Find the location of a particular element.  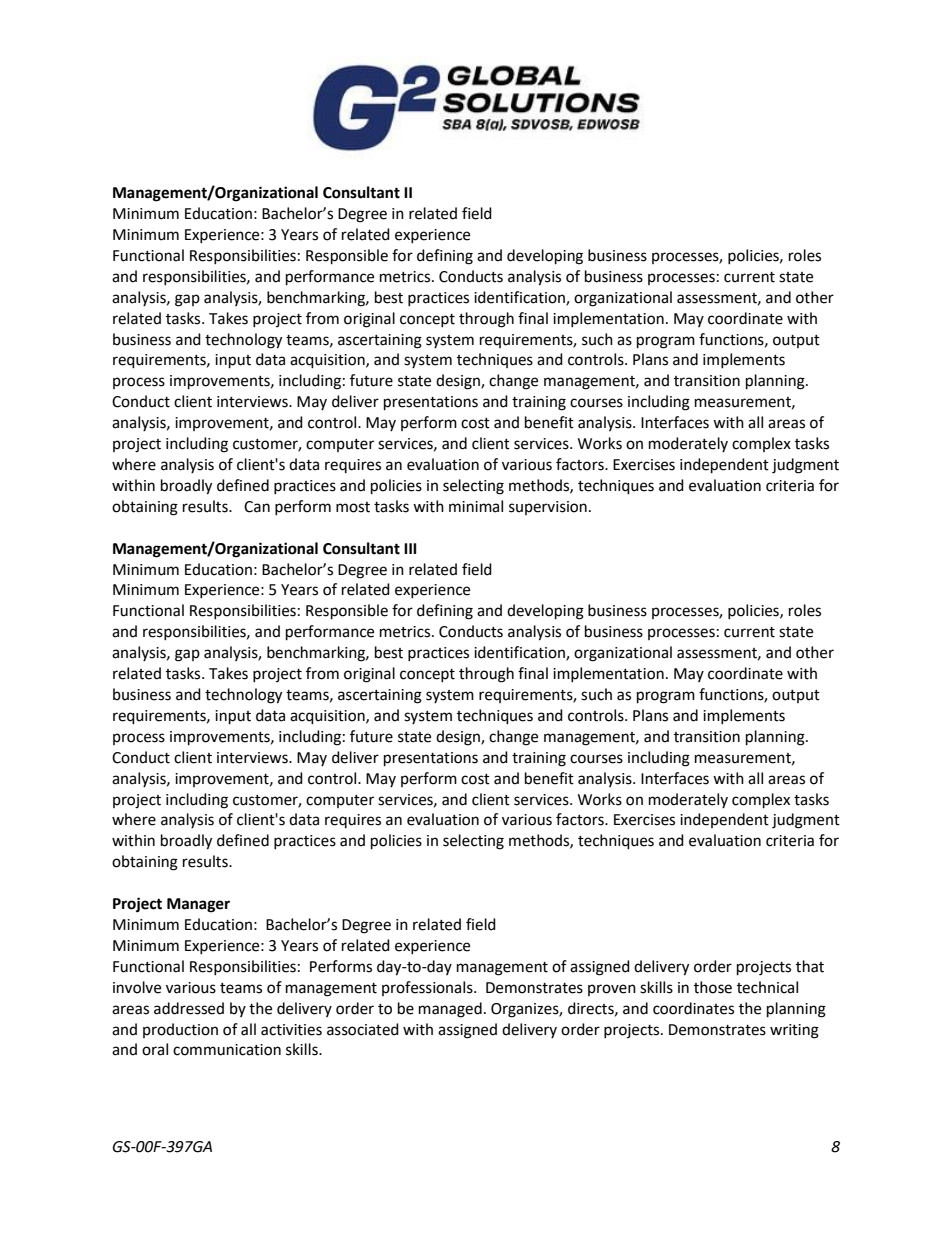

professionals is located at coordinates (428, 988).
